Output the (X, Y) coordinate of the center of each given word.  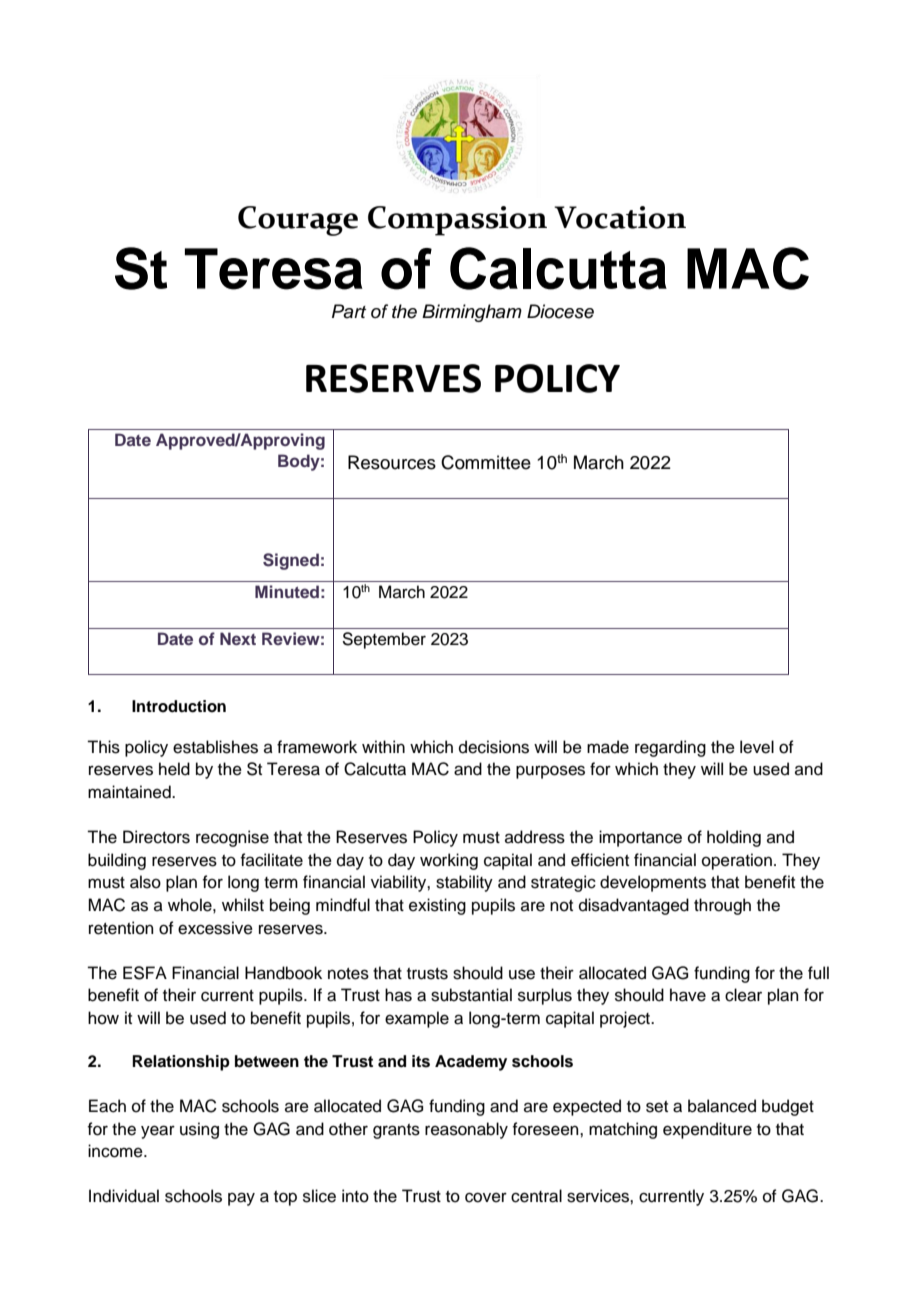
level (757, 747)
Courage (298, 221)
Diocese (560, 311)
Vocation (620, 217)
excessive (215, 928)
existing (437, 906)
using (199, 1130)
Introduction (179, 706)
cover (486, 1197)
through (722, 906)
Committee (486, 462)
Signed (291, 561)
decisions (494, 747)
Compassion (457, 221)
